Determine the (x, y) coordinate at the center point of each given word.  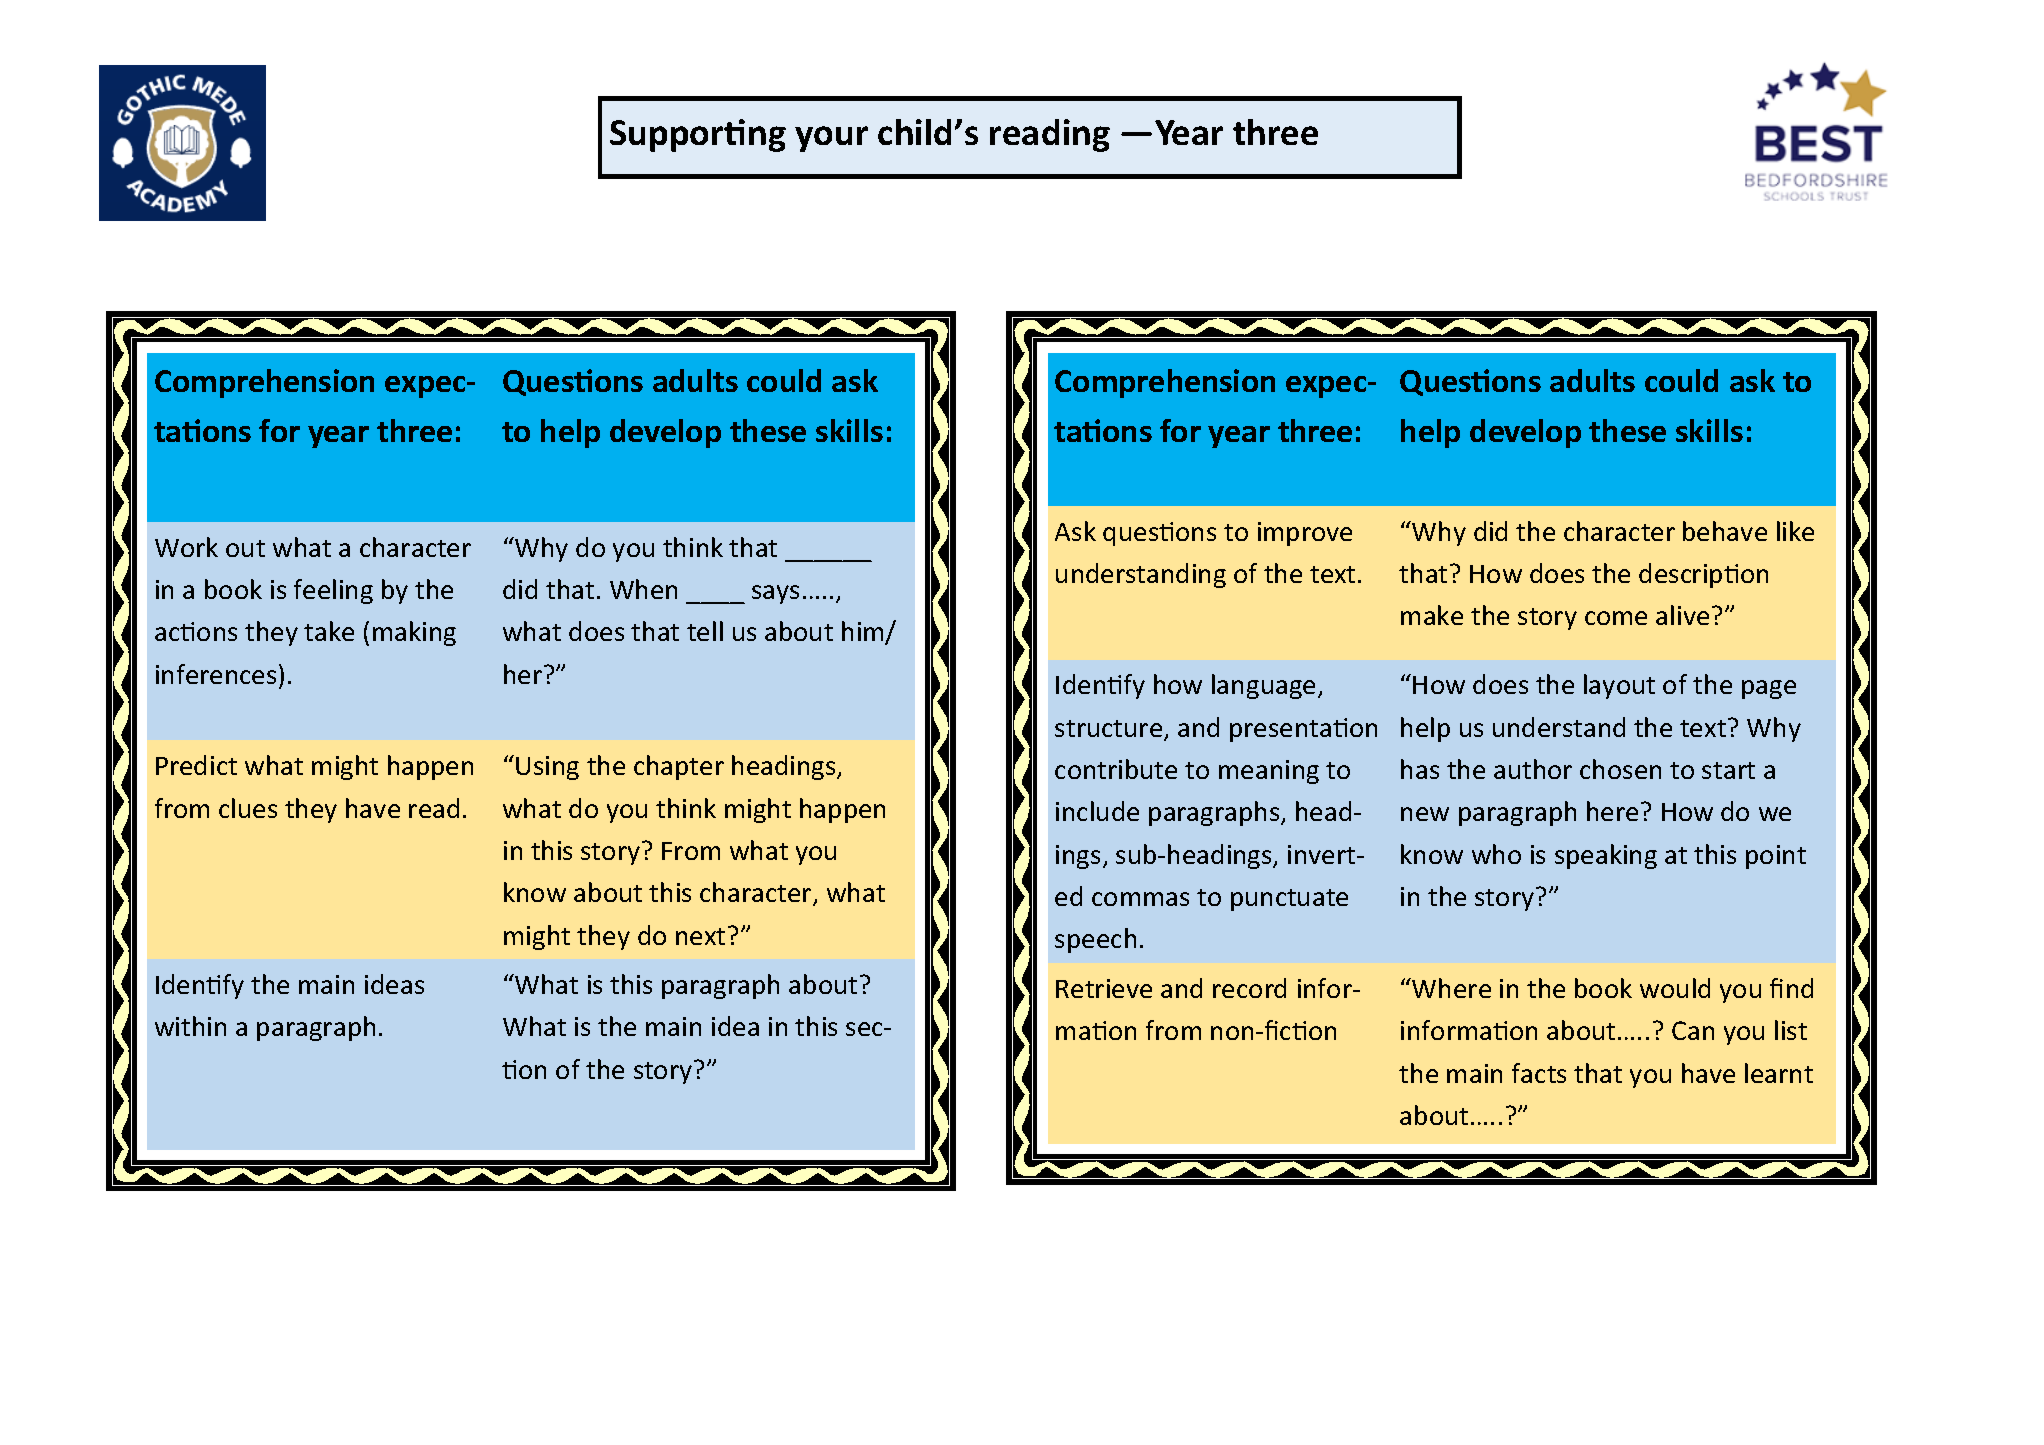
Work (186, 547)
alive (1682, 615)
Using (547, 768)
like (1795, 531)
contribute (1116, 769)
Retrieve (1104, 988)
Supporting (698, 135)
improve (1305, 534)
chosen (1620, 769)
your (831, 139)
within (190, 1026)
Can (1693, 1030)
